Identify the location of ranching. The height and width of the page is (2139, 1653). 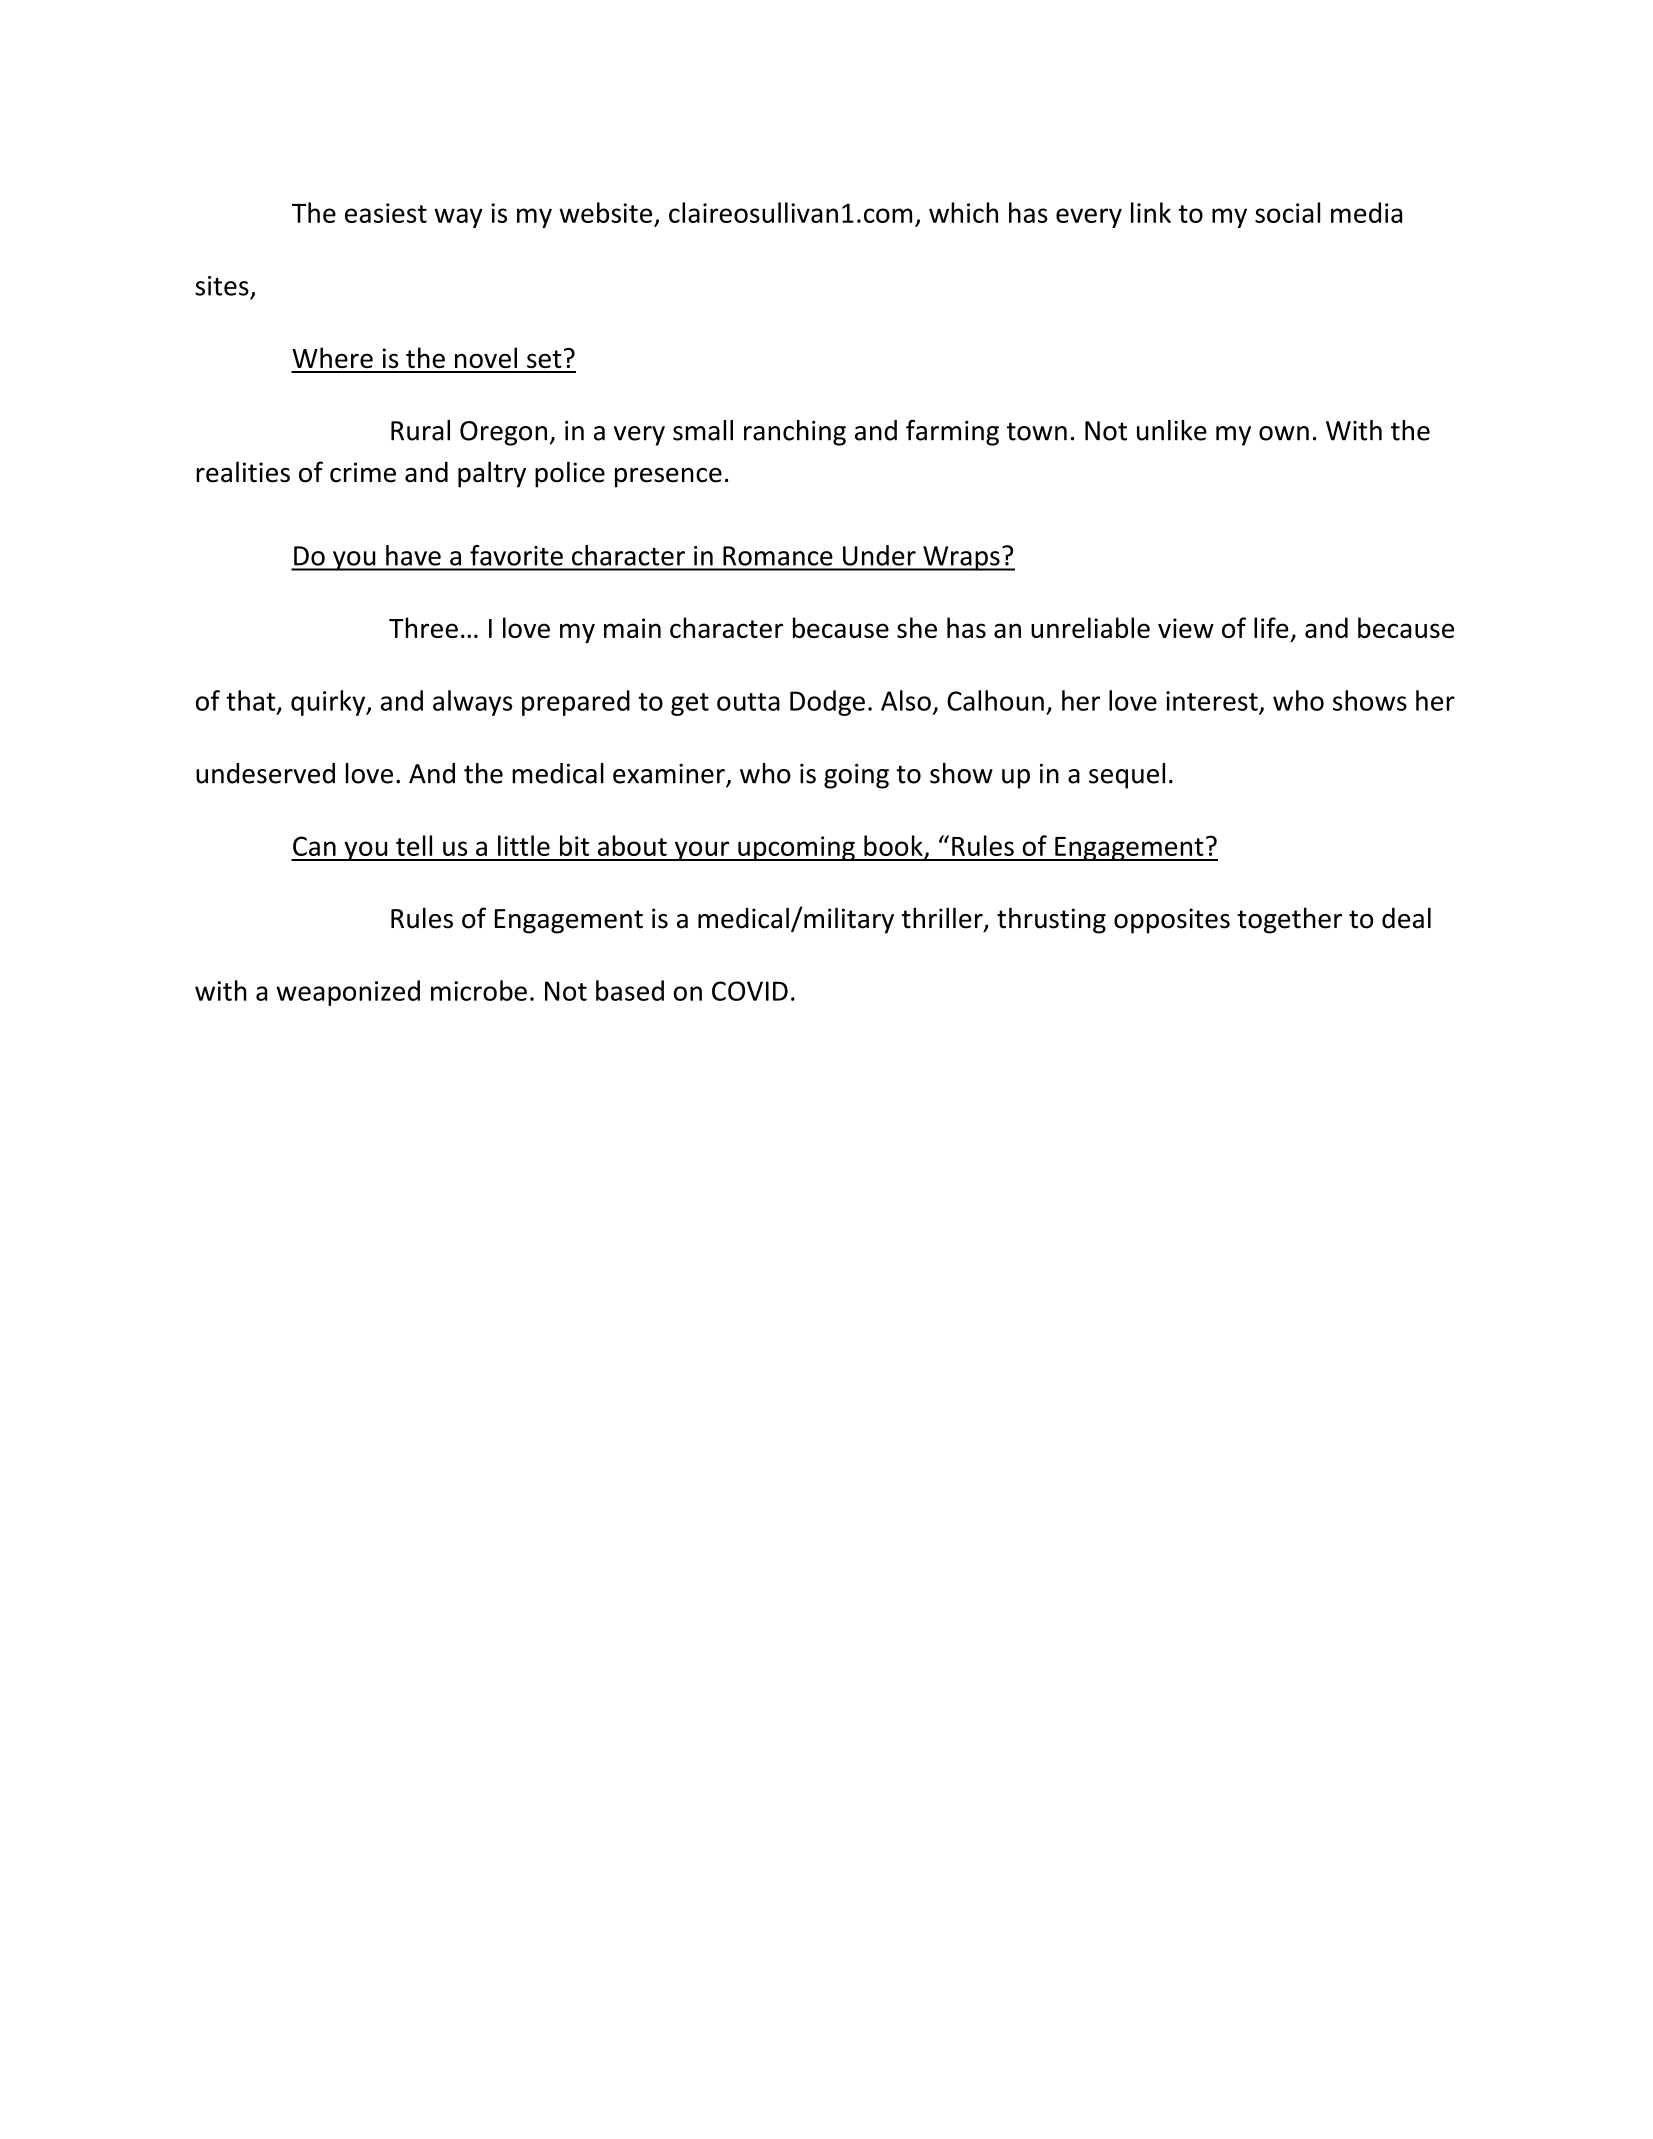
(795, 433).
